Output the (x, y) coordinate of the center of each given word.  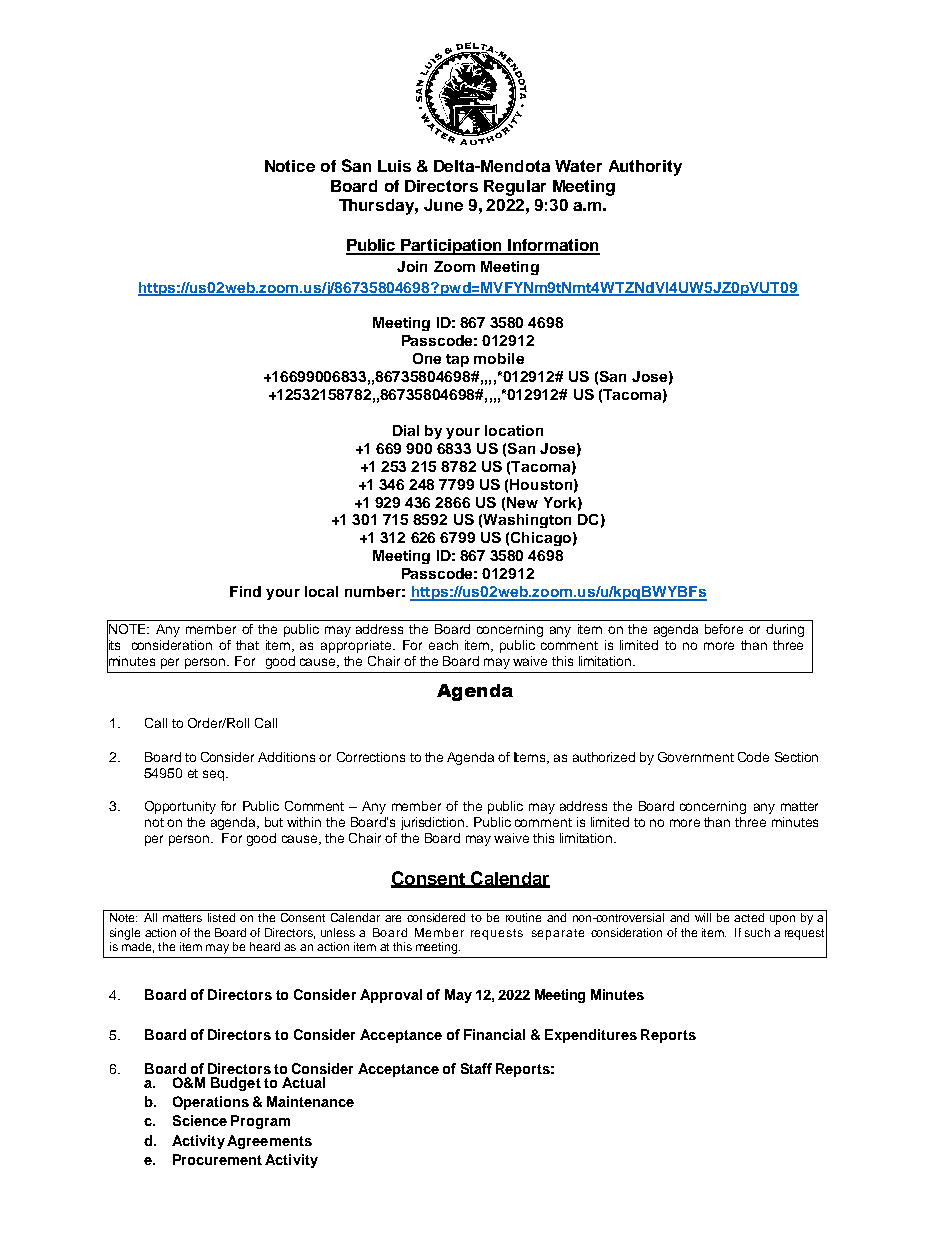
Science (200, 1120)
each (443, 645)
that (247, 645)
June (443, 205)
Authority (645, 168)
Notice (290, 166)
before (724, 629)
